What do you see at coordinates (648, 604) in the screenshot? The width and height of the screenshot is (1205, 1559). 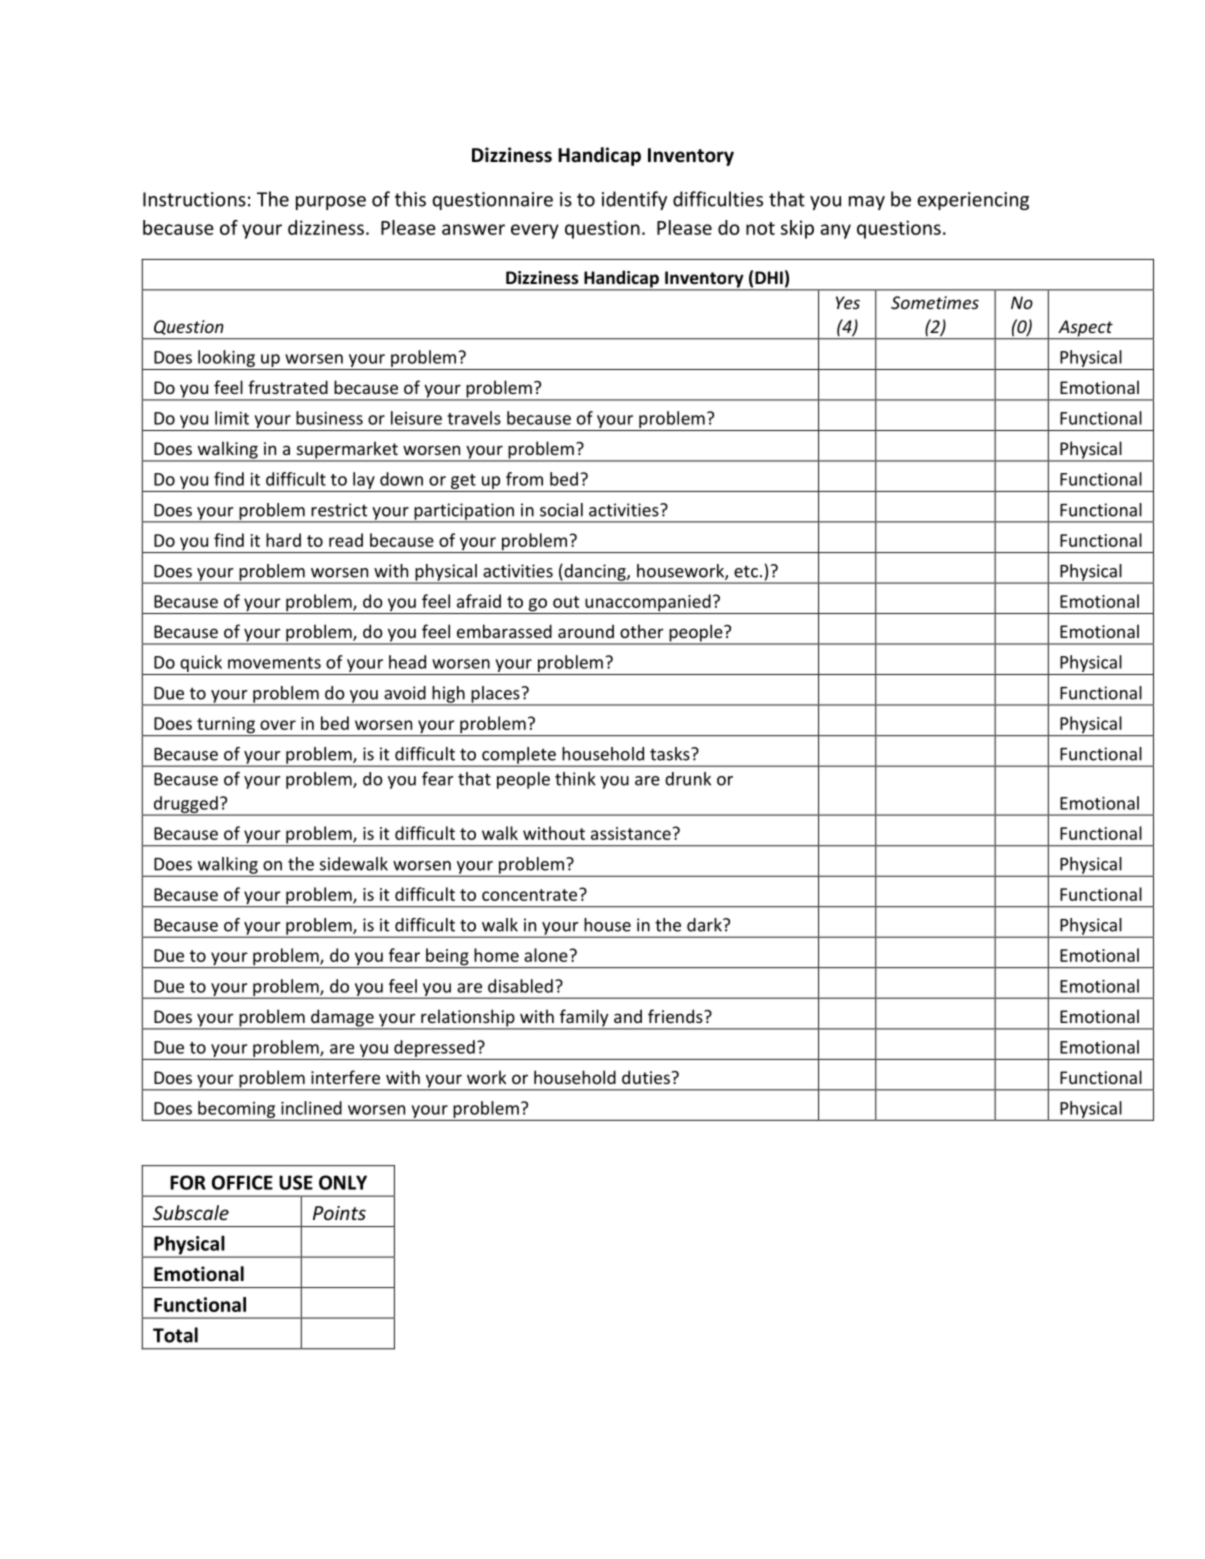 I see `unaccompanied` at bounding box center [648, 604].
